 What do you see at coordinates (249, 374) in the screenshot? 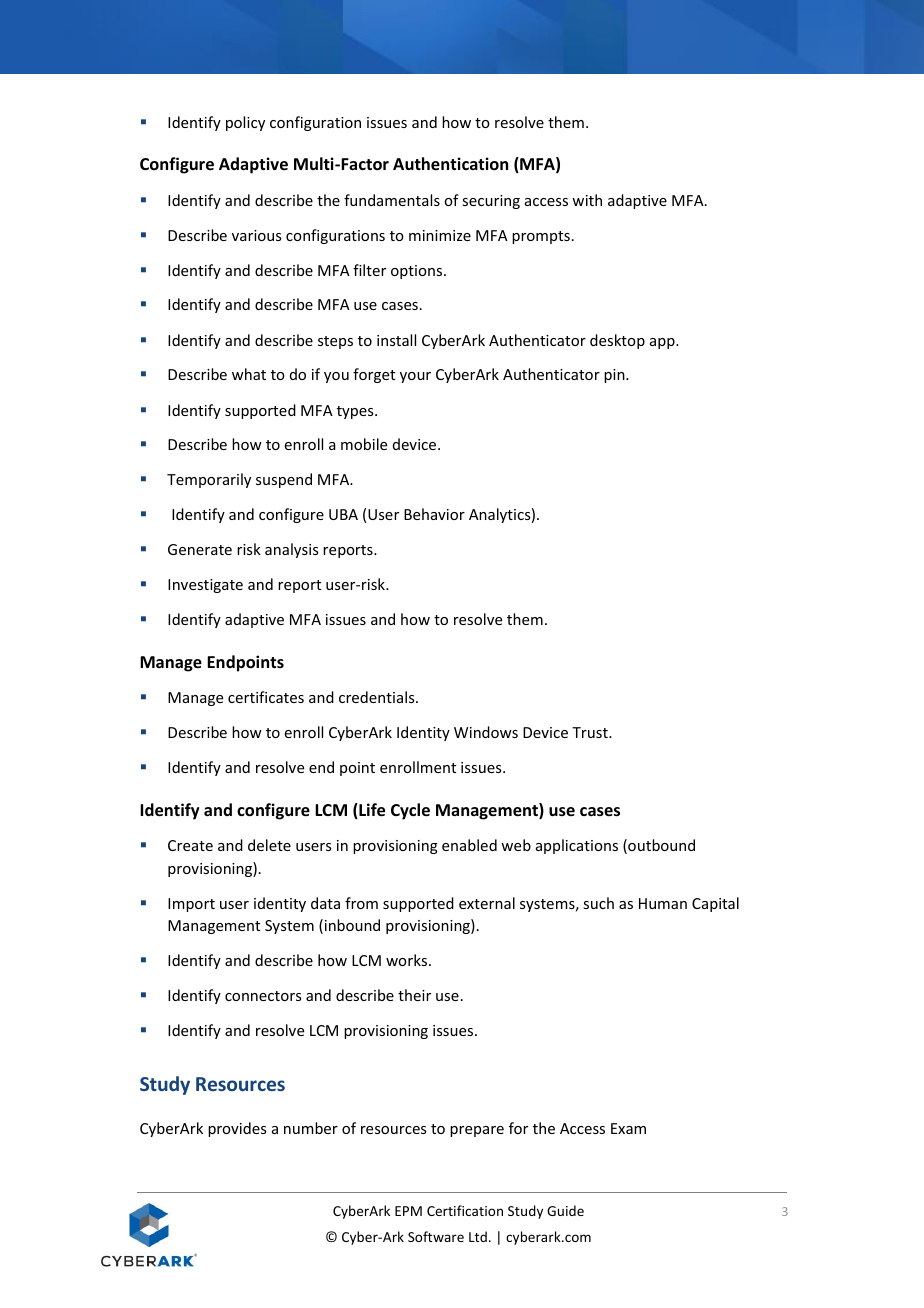
I see `what` at bounding box center [249, 374].
